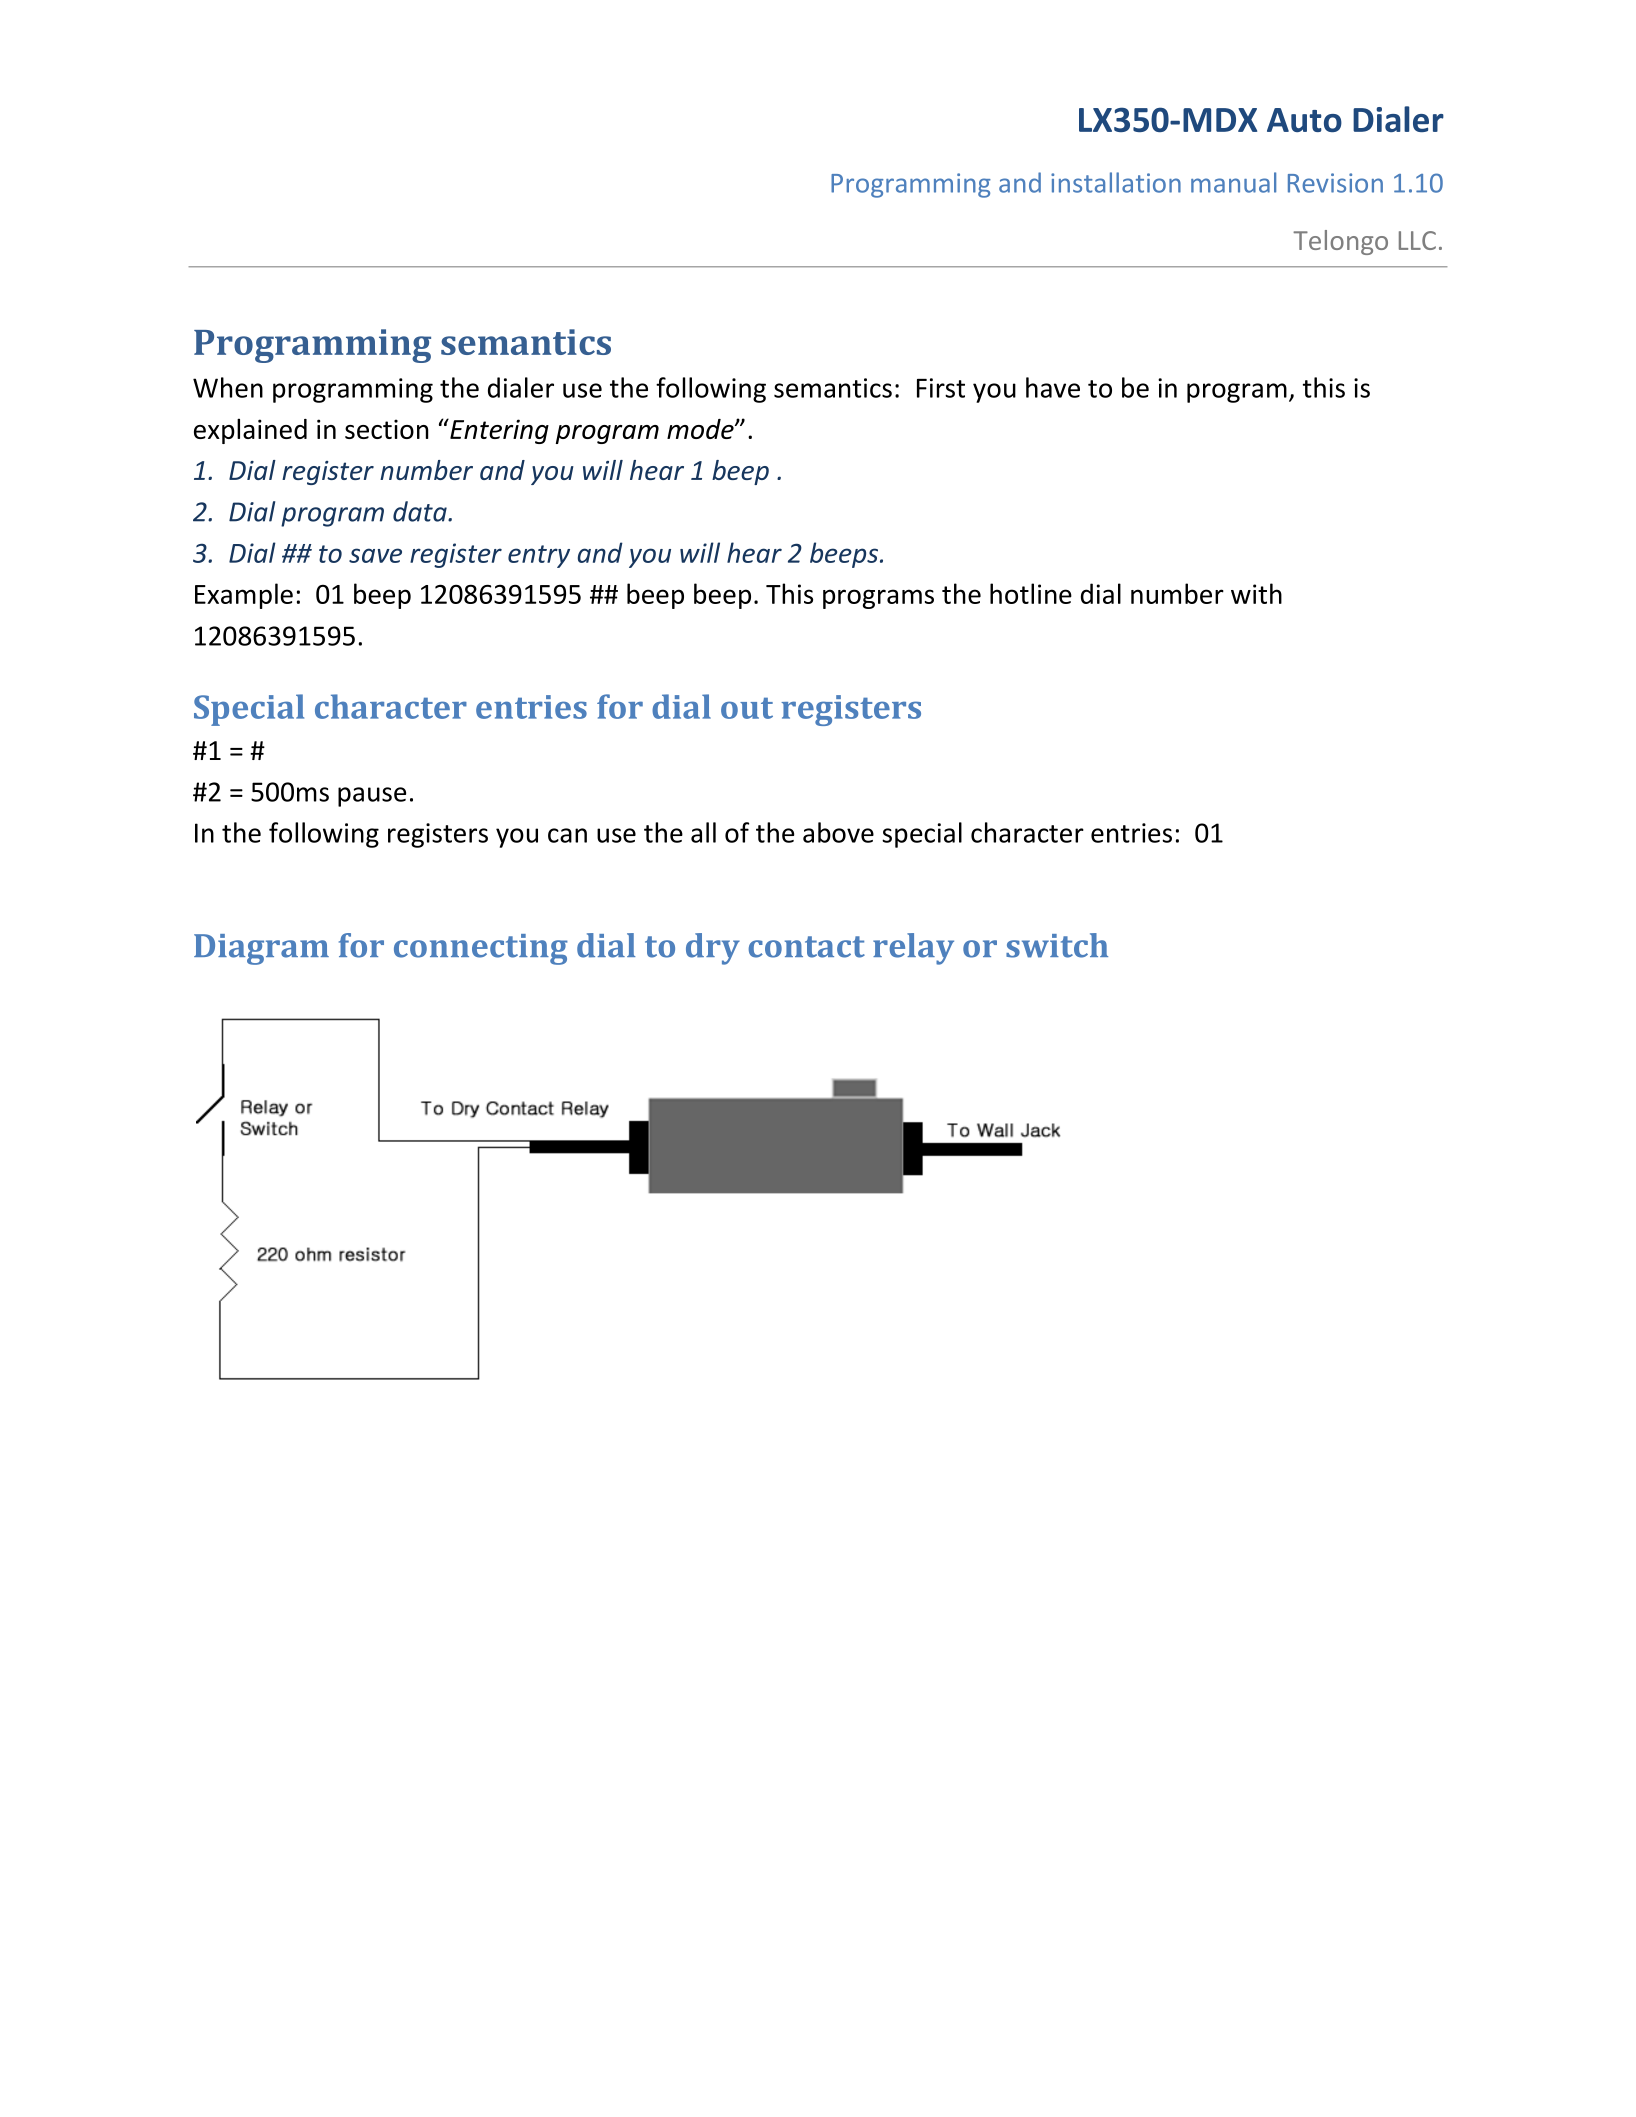 Image resolution: width=1636 pixels, height=2117 pixels. I want to click on with, so click(1256, 593).
